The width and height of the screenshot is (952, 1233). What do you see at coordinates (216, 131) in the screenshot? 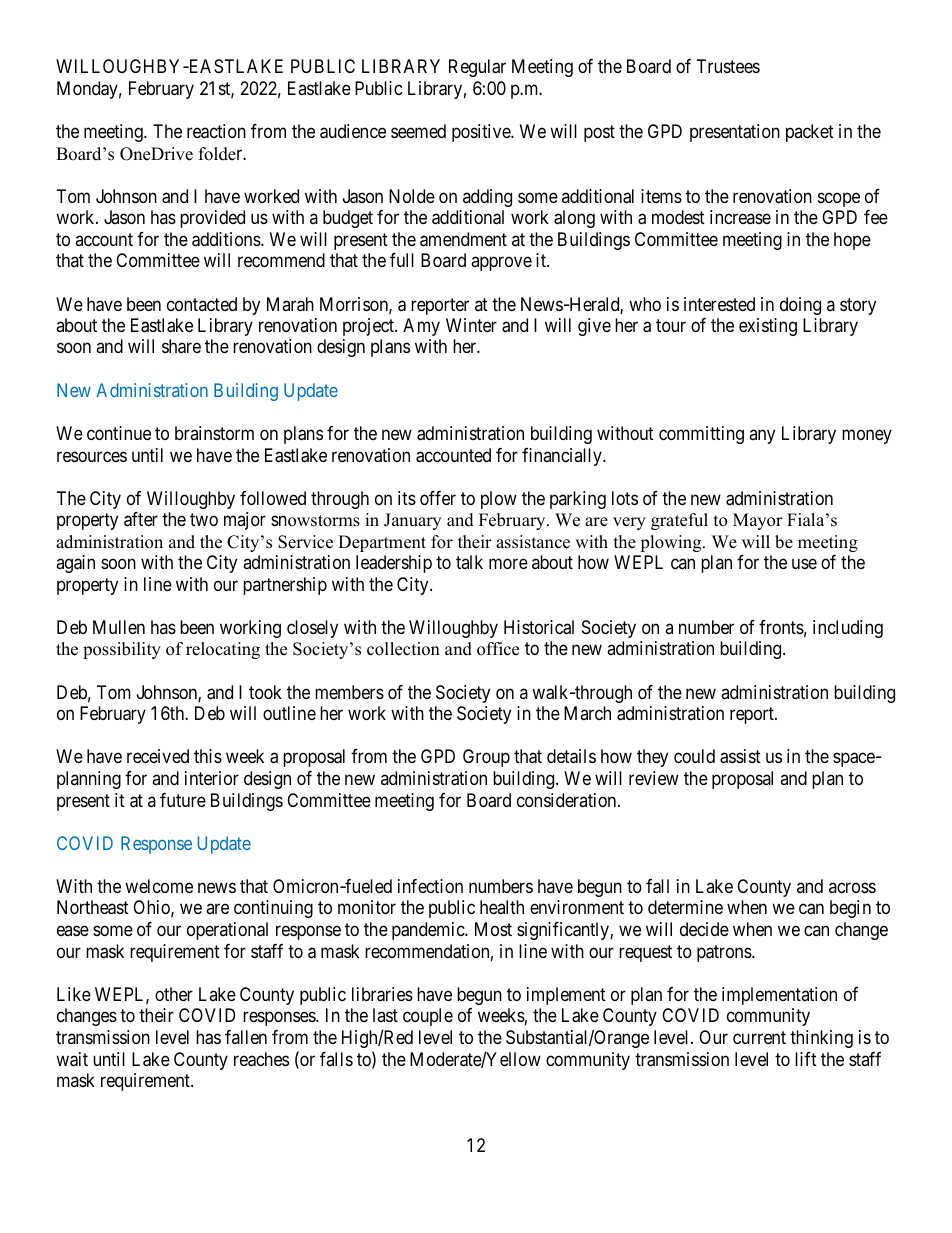
I see `reaction` at bounding box center [216, 131].
